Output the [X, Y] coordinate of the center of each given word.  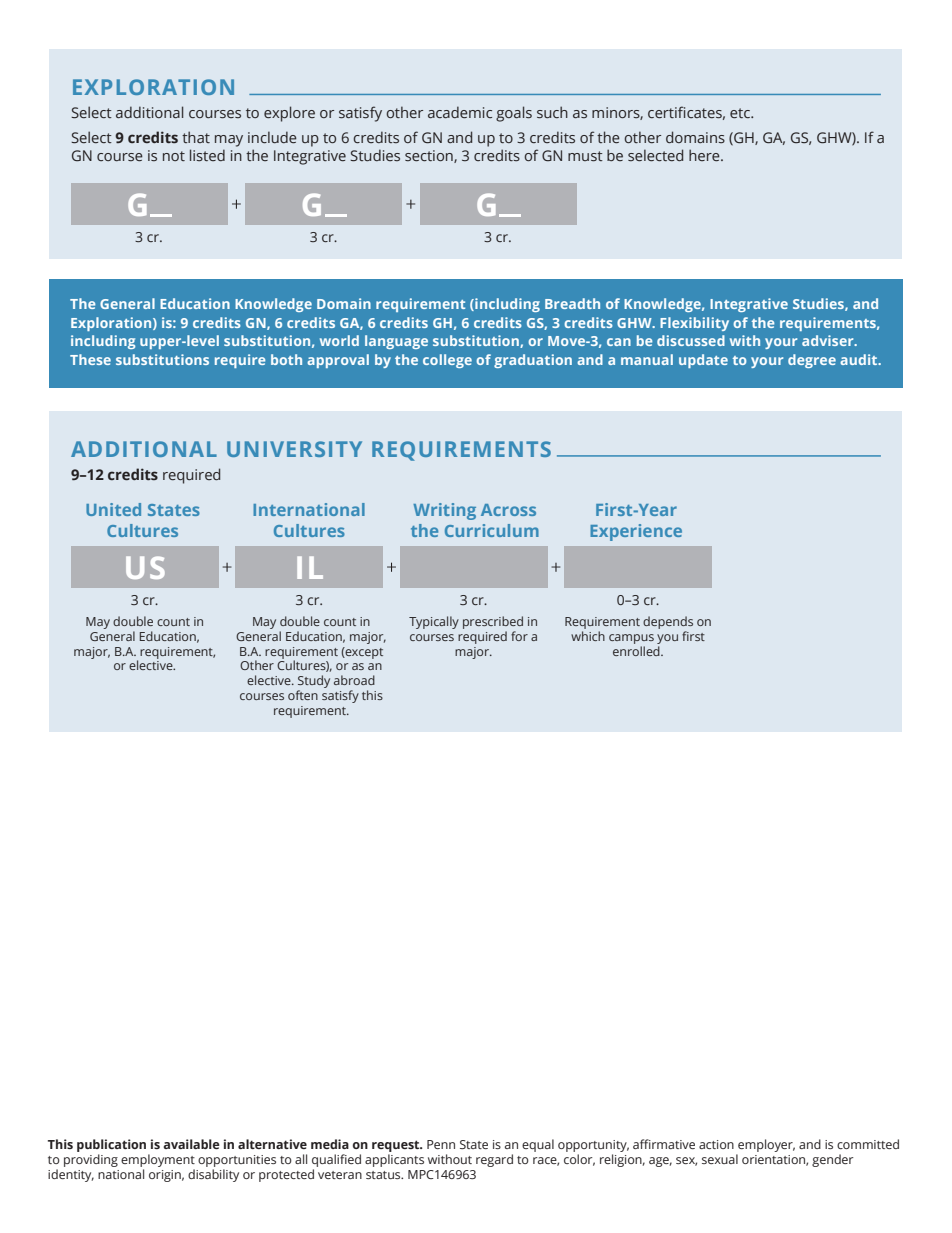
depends [668, 622]
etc [741, 113]
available [192, 1144]
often [303, 695]
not [174, 156]
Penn [441, 1144]
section [430, 156]
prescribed [493, 622]
